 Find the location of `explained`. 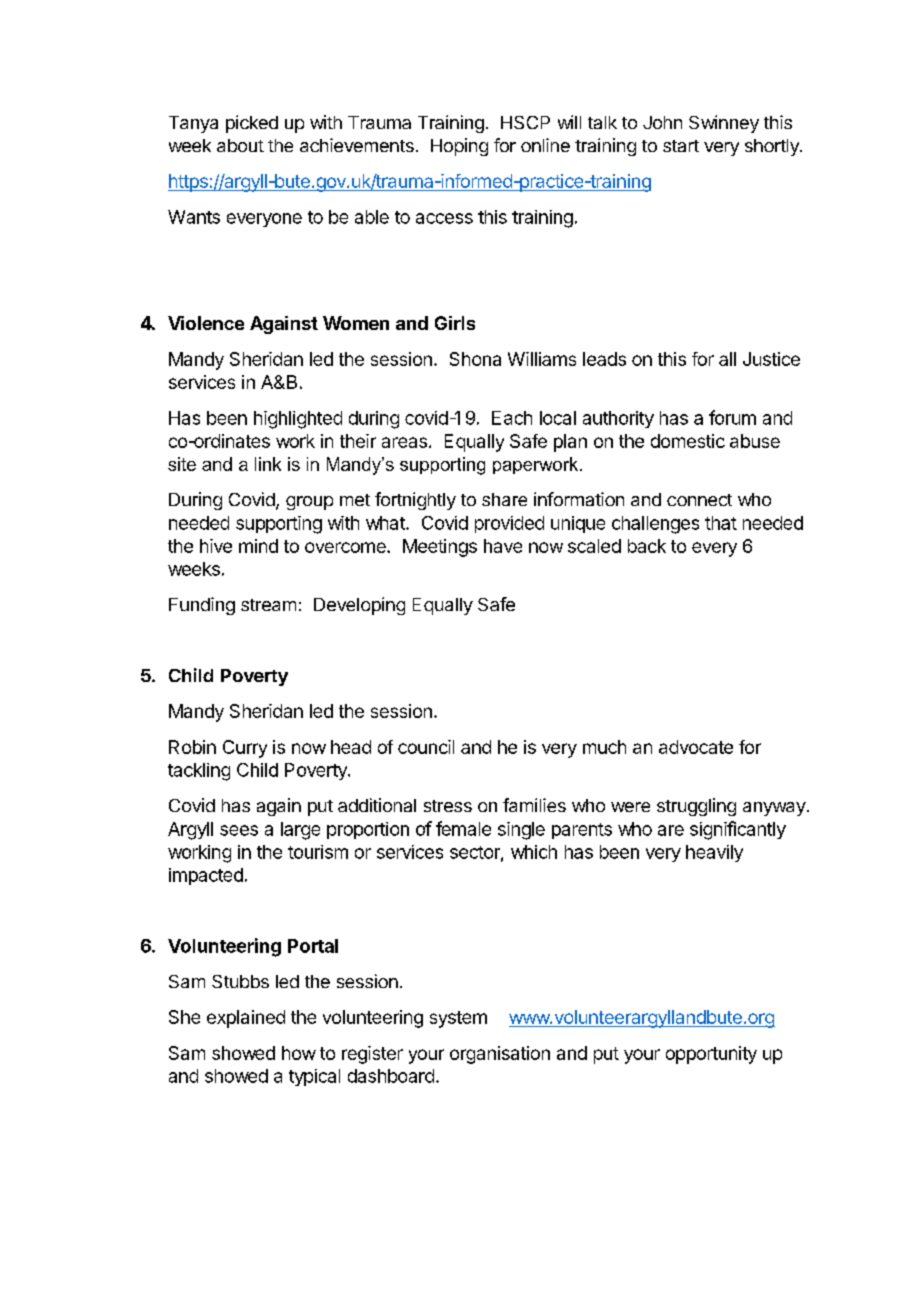

explained is located at coordinates (246, 1019).
